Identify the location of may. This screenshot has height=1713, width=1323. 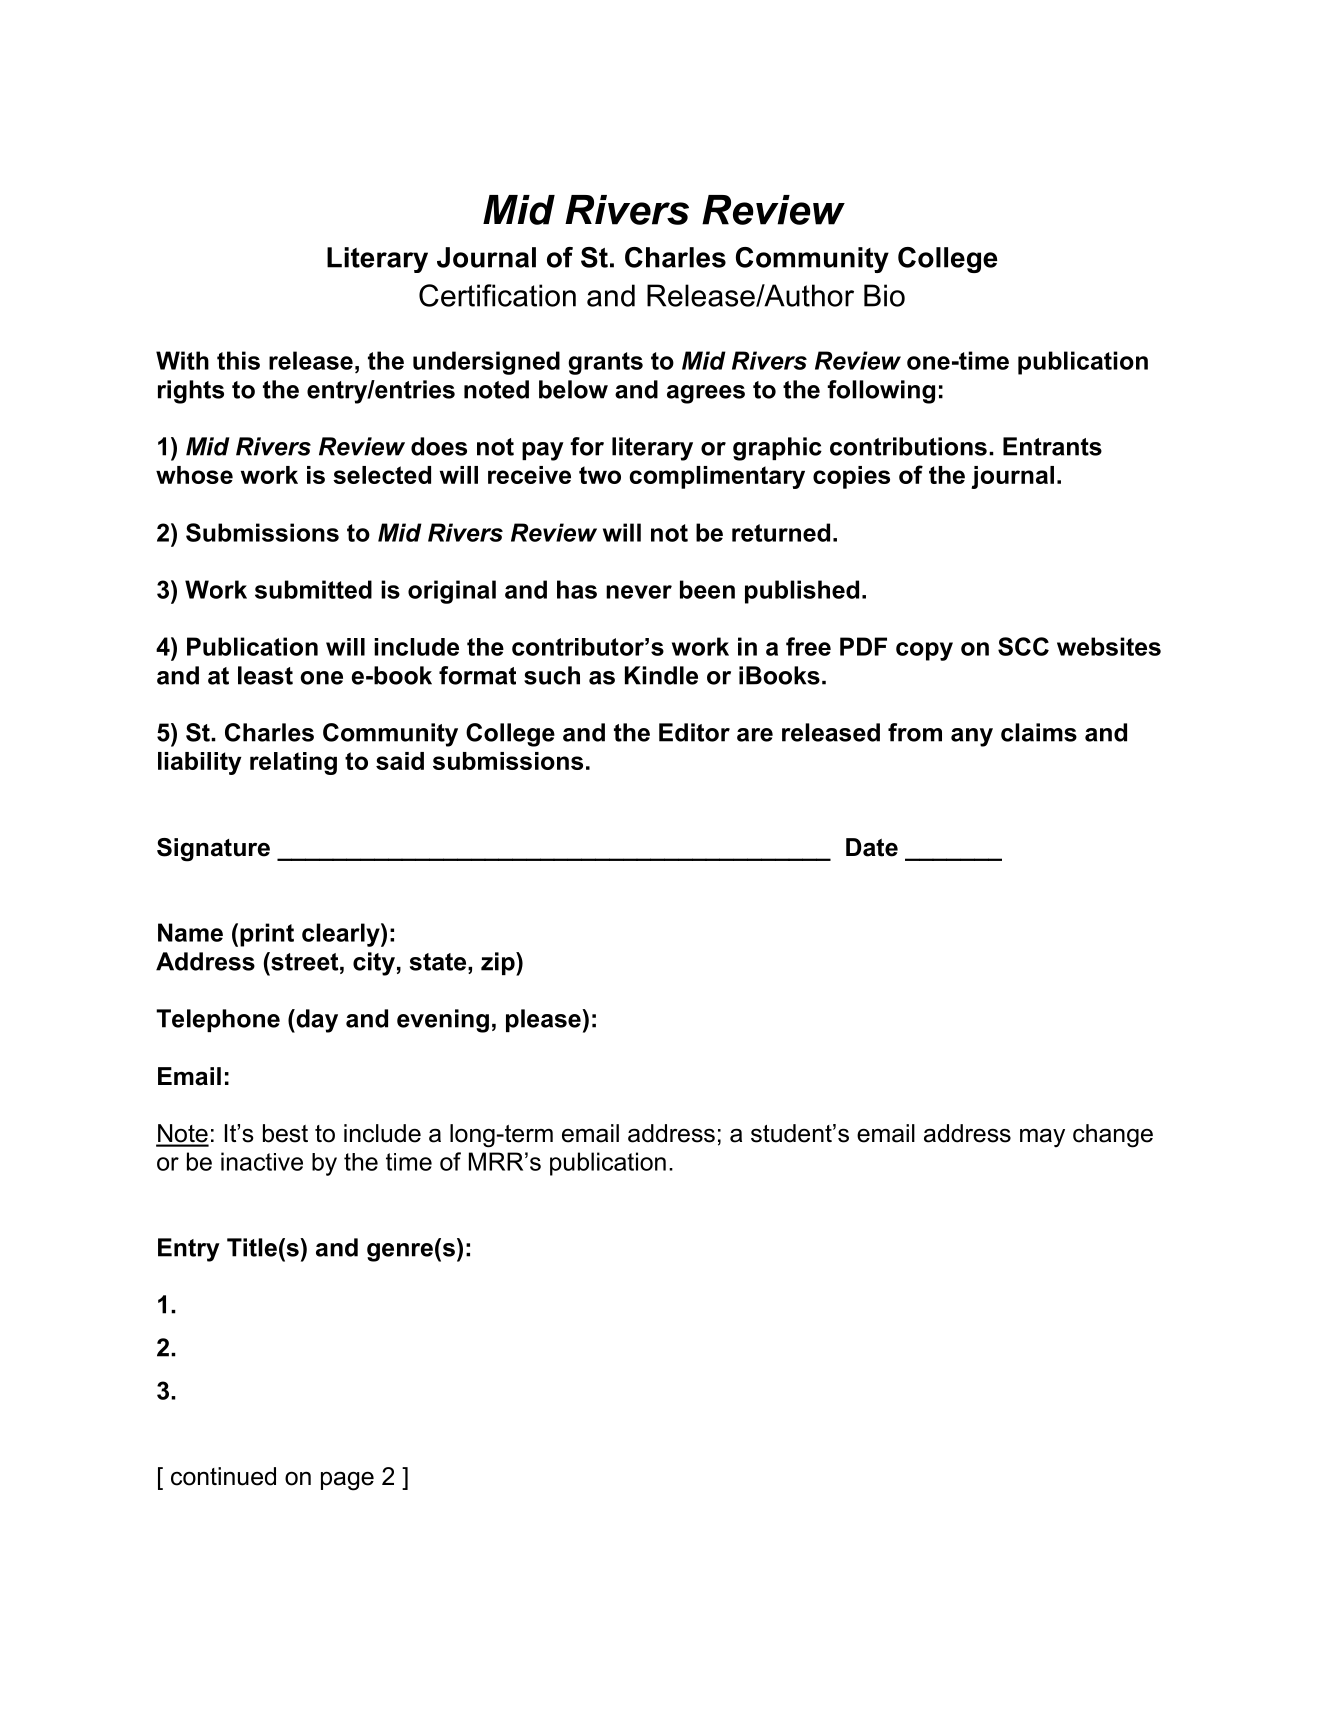
(1042, 1138).
